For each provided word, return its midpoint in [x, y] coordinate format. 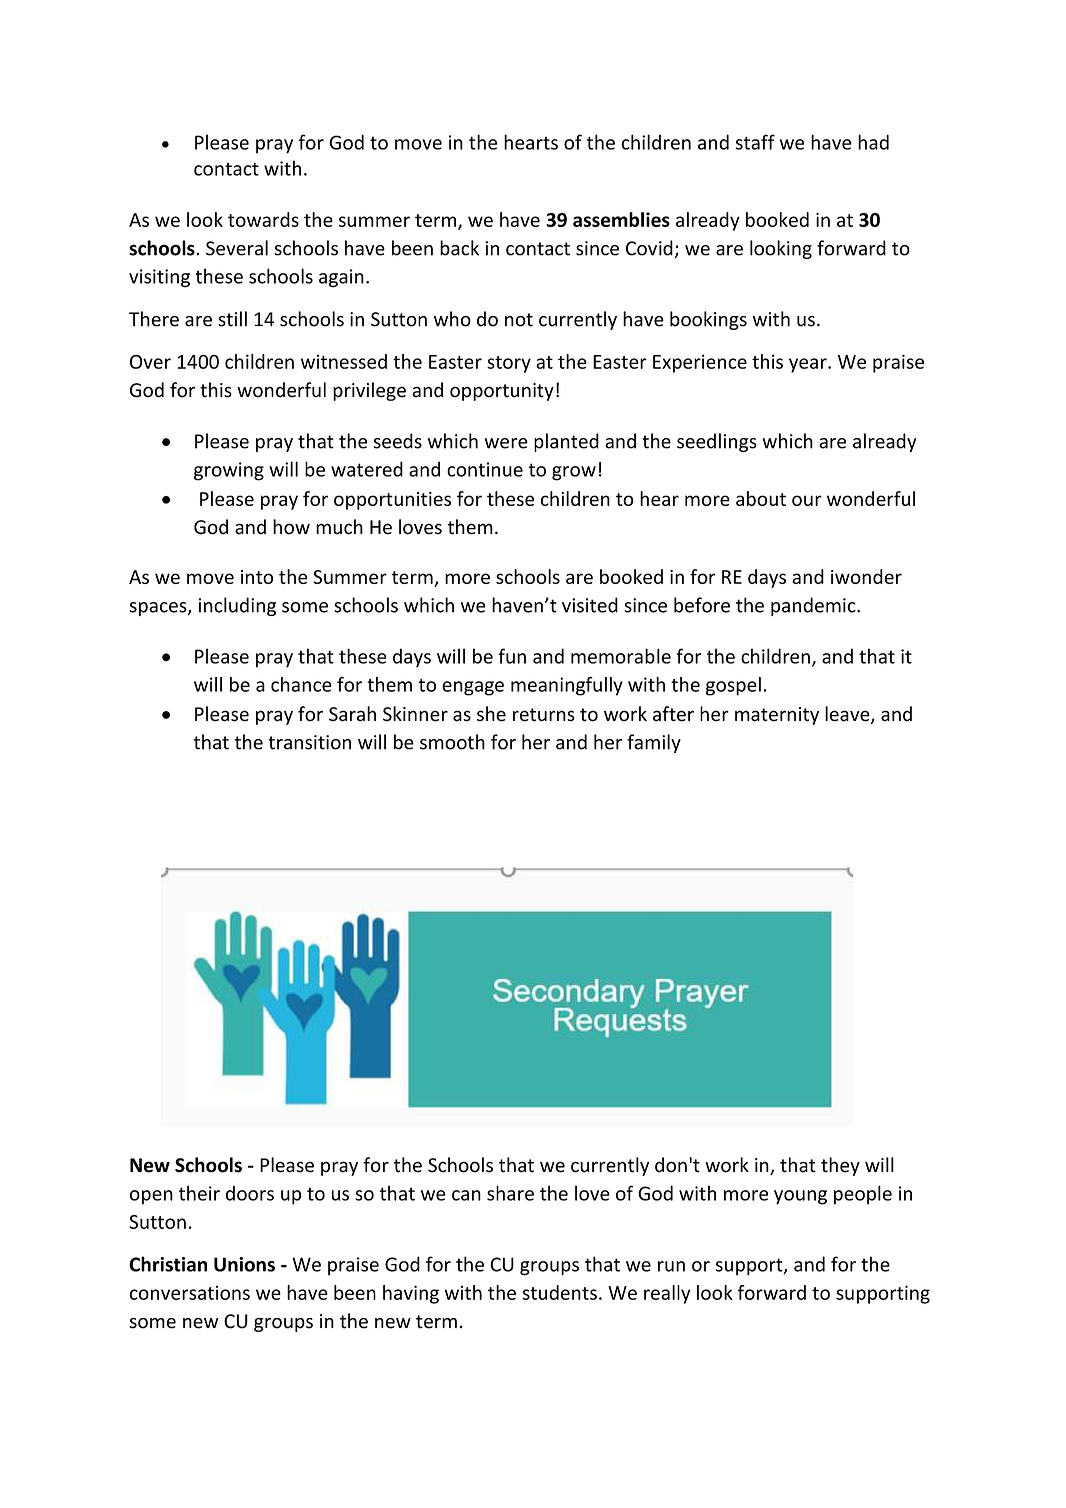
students [559, 1292]
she [491, 714]
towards [263, 219]
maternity [777, 716]
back [459, 248]
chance [301, 684]
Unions [244, 1264]
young [800, 1197]
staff [755, 142]
